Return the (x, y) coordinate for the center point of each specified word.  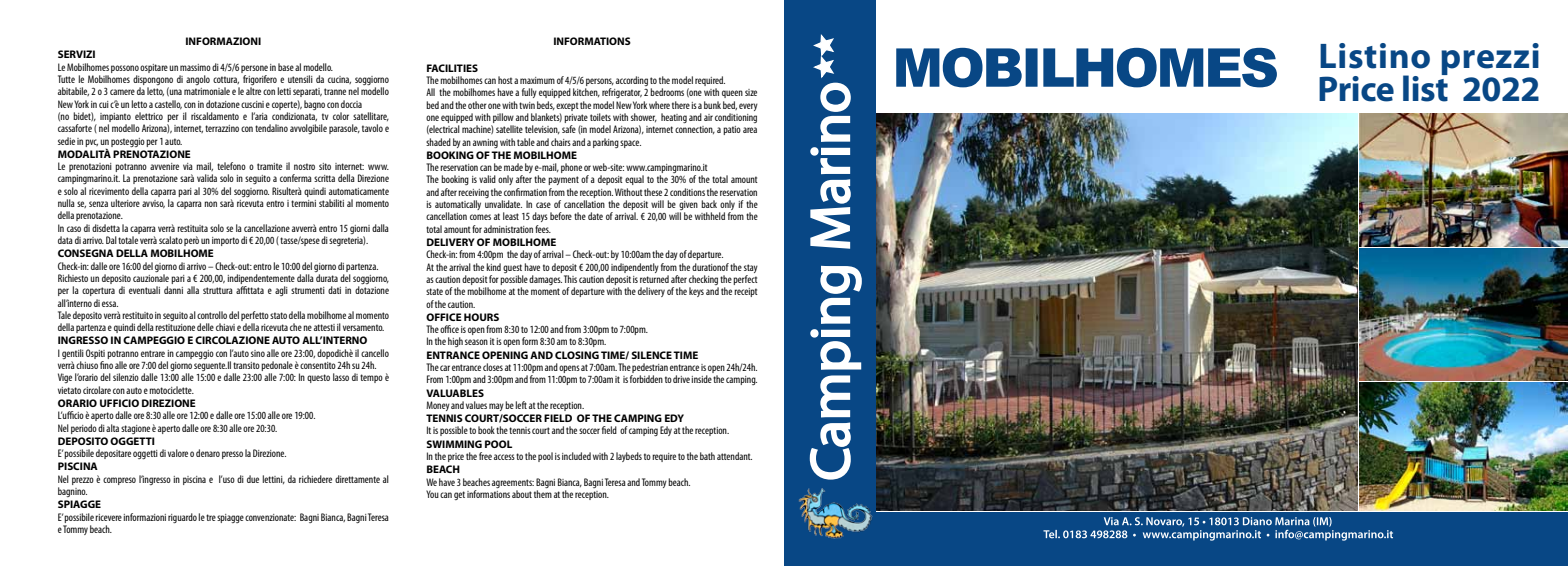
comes (480, 217)
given (687, 207)
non (210, 204)
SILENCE (651, 355)
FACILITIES (452, 68)
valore (178, 453)
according (632, 81)
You (432, 494)
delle (205, 327)
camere (122, 92)
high (455, 342)
